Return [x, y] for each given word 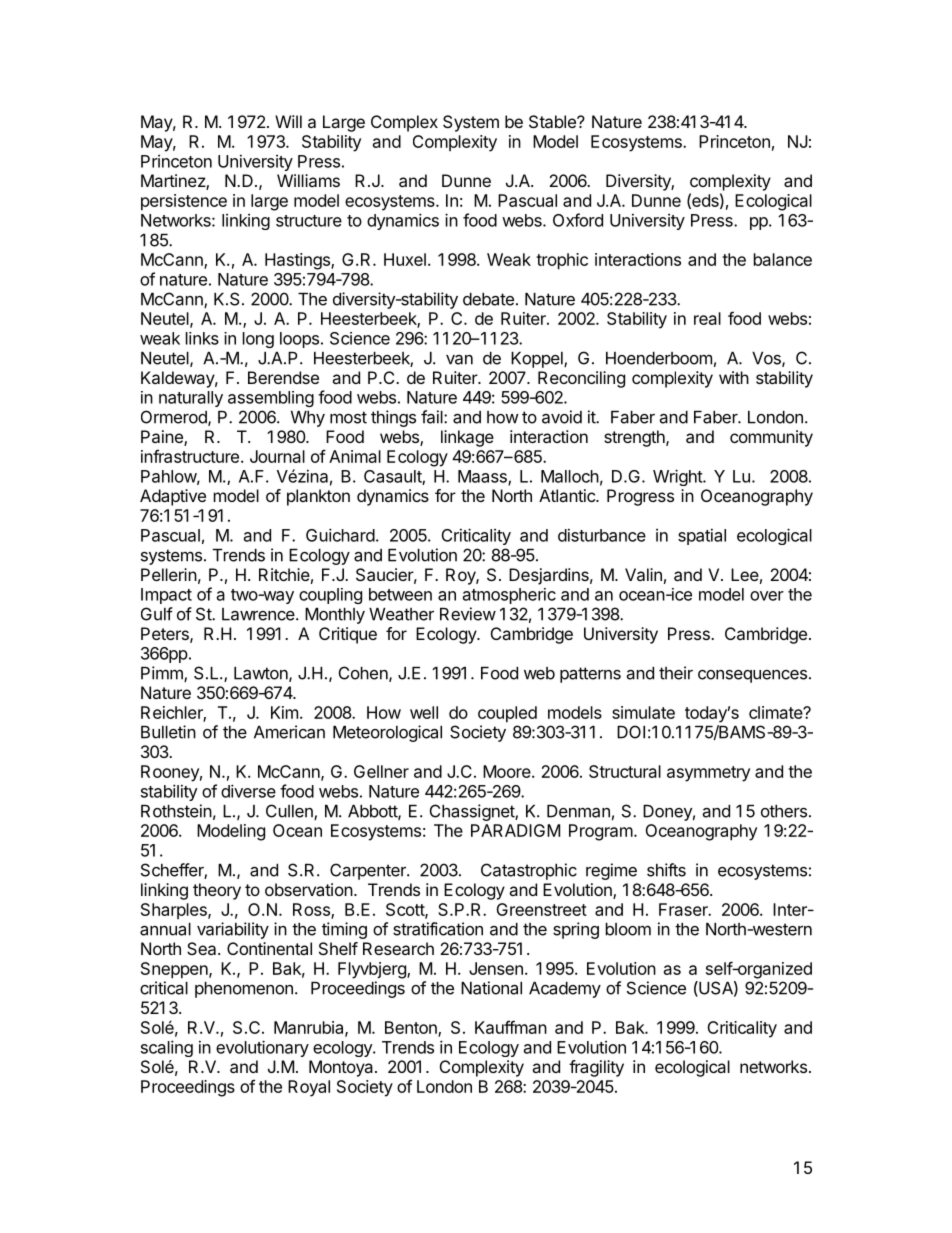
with [734, 377]
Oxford [578, 220]
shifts [666, 870]
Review [468, 614]
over [767, 596]
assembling [271, 399]
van [459, 360]
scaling [167, 1048]
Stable [553, 121]
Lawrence [259, 614]
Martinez [174, 182]
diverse [248, 791]
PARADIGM [515, 830]
